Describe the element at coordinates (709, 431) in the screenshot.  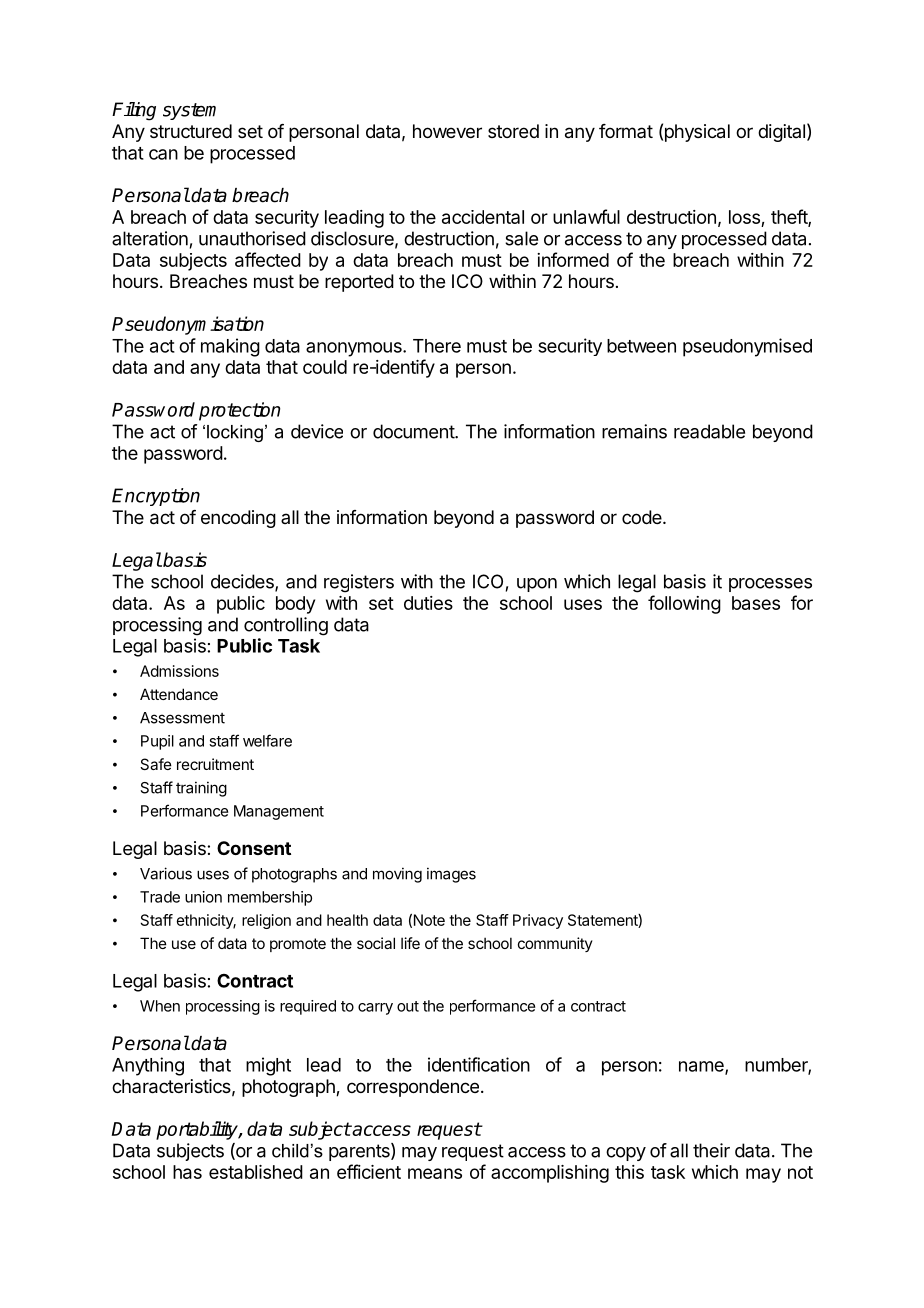
I see `readable` at that location.
